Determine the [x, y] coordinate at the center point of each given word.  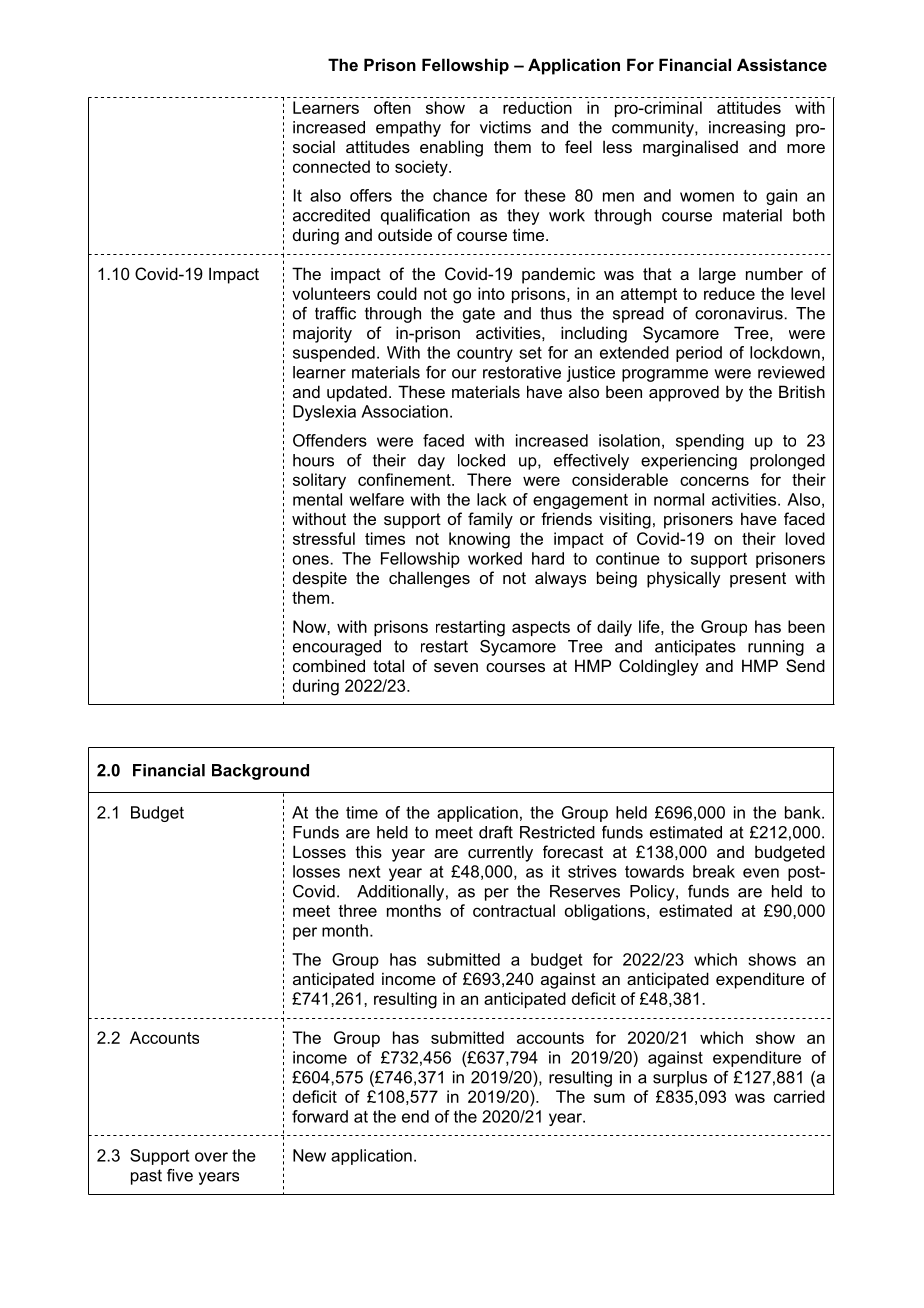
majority [322, 334]
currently [500, 853]
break [714, 871]
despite [320, 579]
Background [260, 772]
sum [609, 1098]
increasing [747, 129]
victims [505, 127]
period [699, 354]
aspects [541, 628]
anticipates [695, 648]
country [485, 354]
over [211, 1157]
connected [331, 166]
